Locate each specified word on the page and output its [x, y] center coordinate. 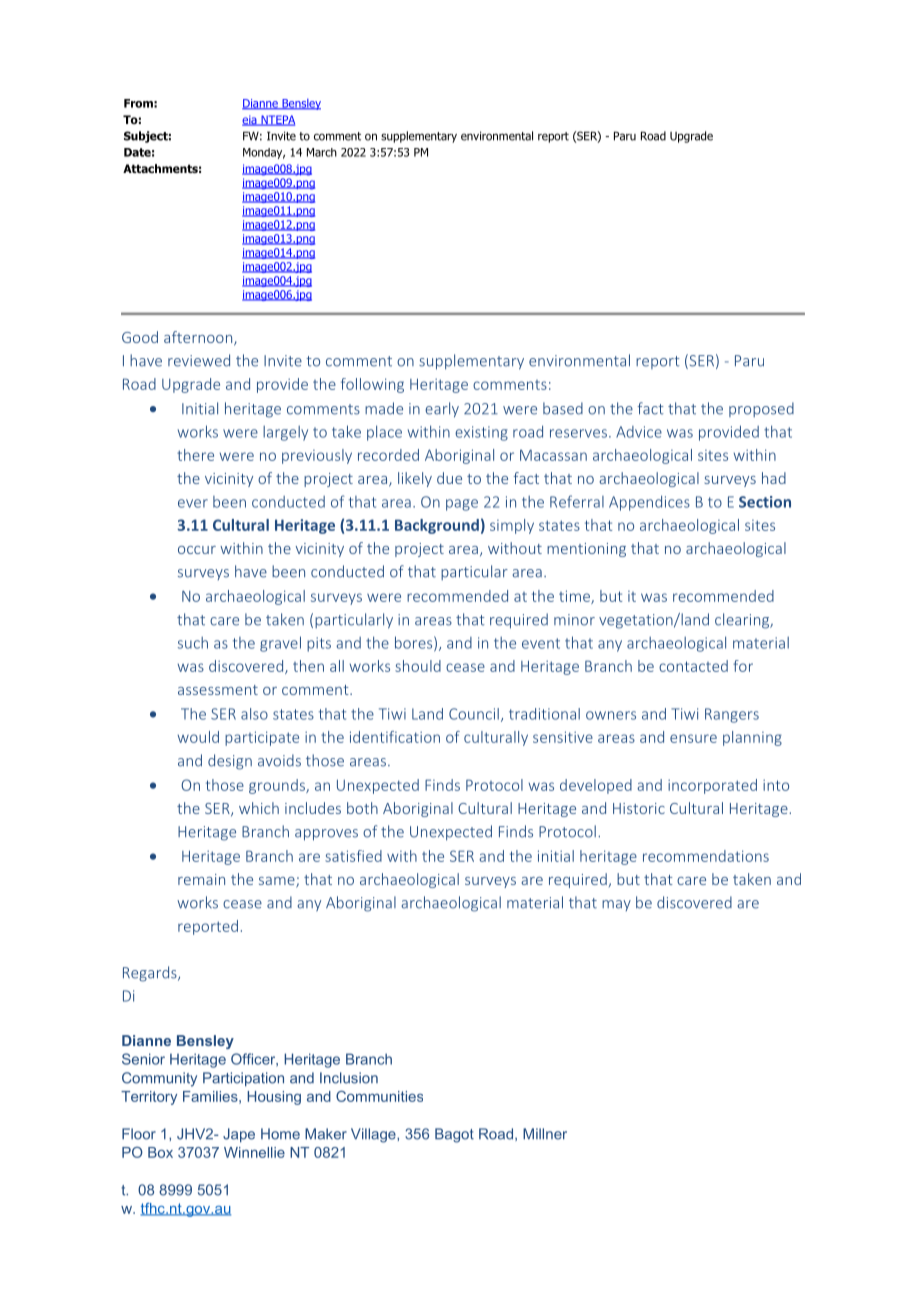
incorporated [712, 786]
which [259, 808]
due [449, 478]
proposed [761, 409]
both [362, 808]
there [195, 455]
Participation [243, 1079]
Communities [379, 1096]
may [616, 905]
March [322, 152]
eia [250, 120]
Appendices [649, 503]
